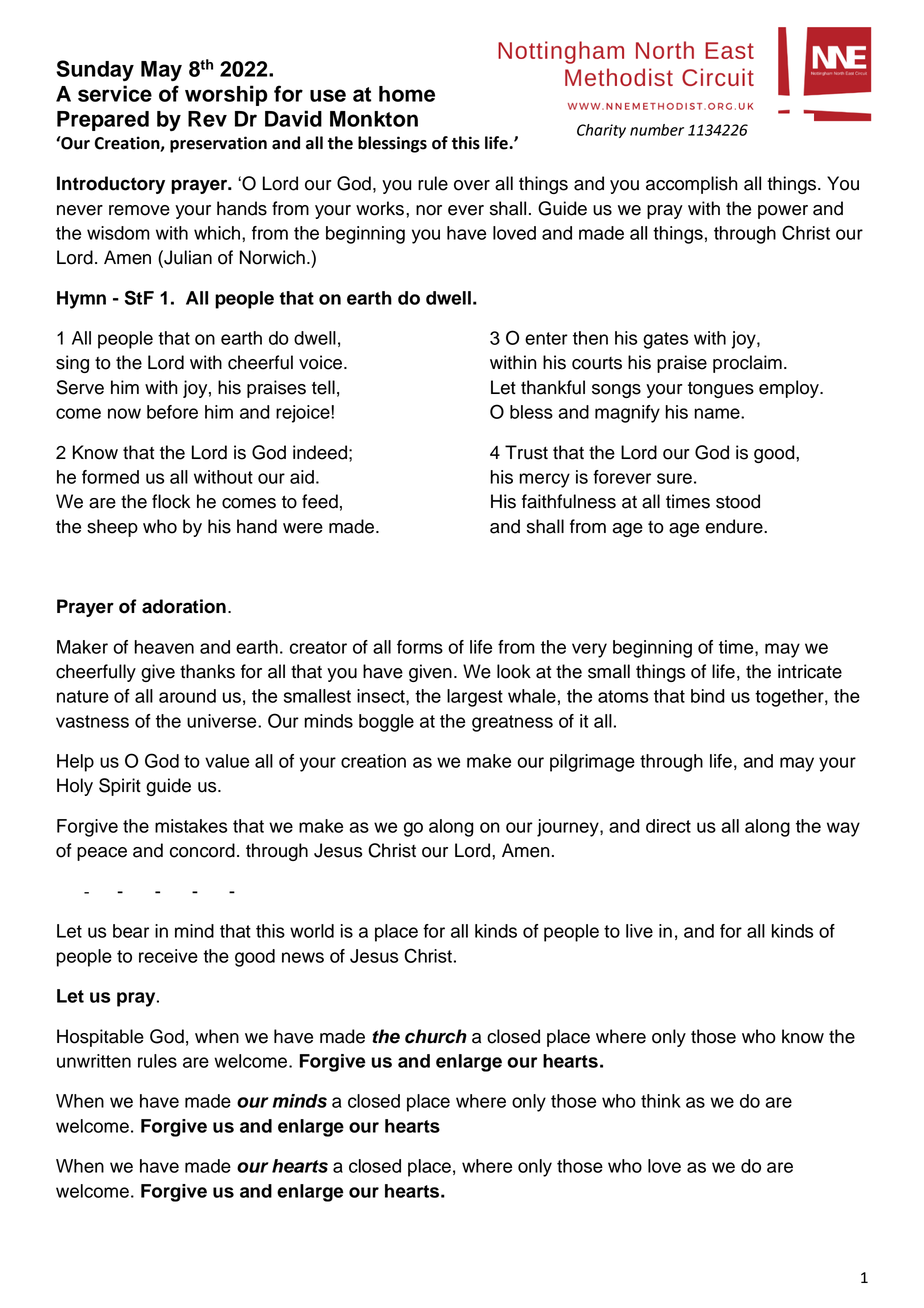 The width and height of the screenshot is (924, 1308). Describe the element at coordinates (657, 130) in the screenshot. I see `number` at that location.
